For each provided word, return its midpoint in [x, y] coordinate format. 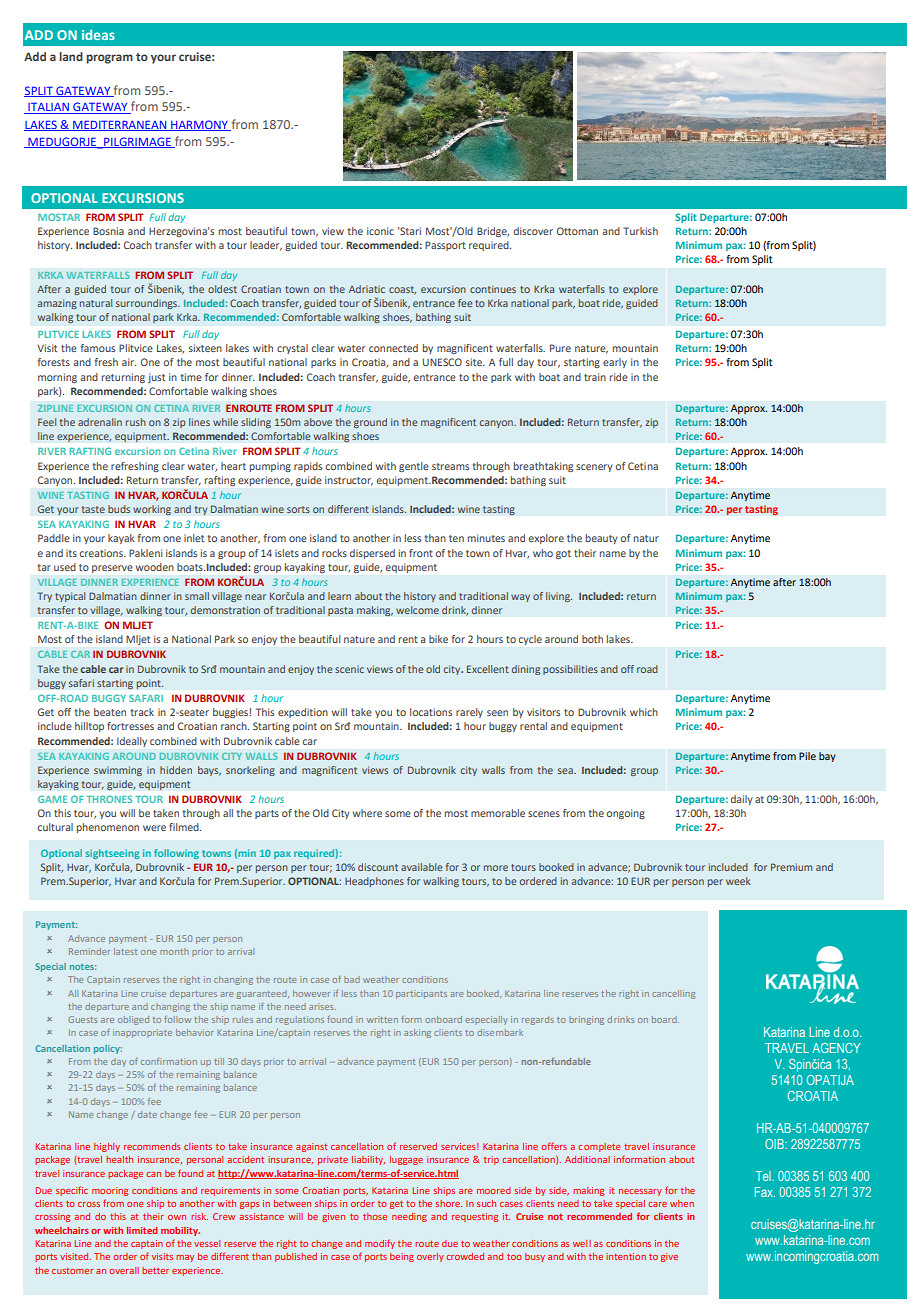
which [644, 712]
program [109, 59]
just [156, 378]
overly [430, 1257]
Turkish [640, 231]
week [738, 881]
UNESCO [442, 362]
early [615, 363]
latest [125, 951]
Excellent [488, 669]
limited [142, 1230]
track [142, 712]
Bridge [493, 232]
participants [421, 994]
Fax [765, 1192]
